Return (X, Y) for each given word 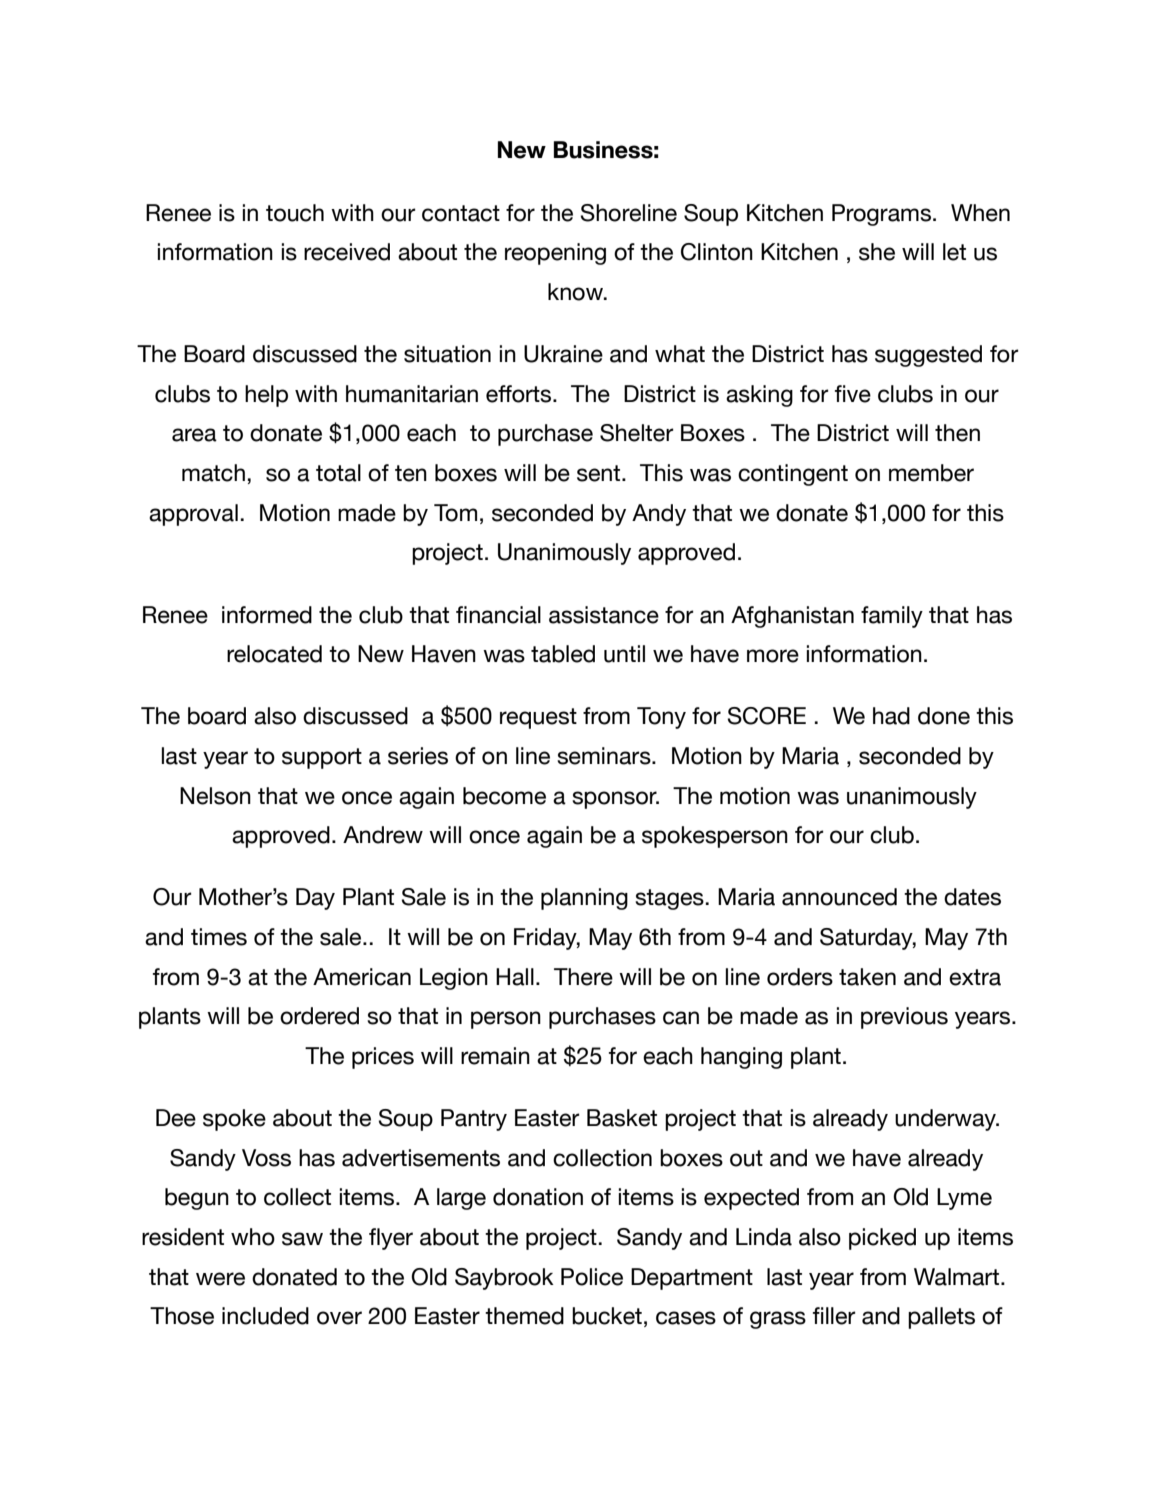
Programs (881, 215)
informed (267, 615)
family (892, 617)
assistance (604, 615)
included (265, 1316)
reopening (555, 254)
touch (295, 213)
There (583, 977)
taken (867, 977)
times (219, 937)
